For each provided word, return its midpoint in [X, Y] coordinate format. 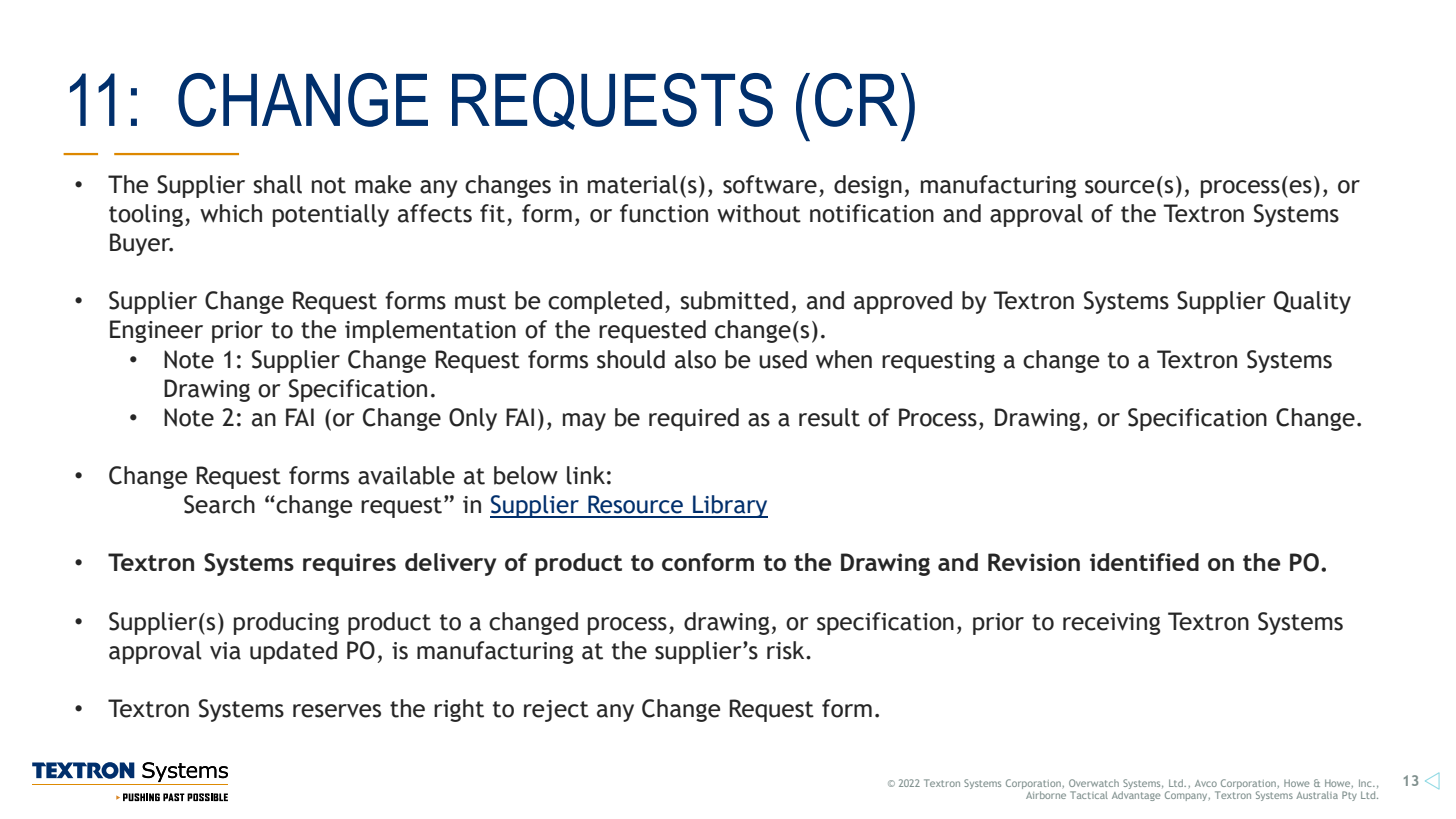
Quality [1312, 302]
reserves [337, 711]
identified [1144, 562]
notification [872, 213]
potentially [331, 215]
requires [349, 564]
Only [473, 419]
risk [787, 650]
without [759, 213]
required [694, 419]
